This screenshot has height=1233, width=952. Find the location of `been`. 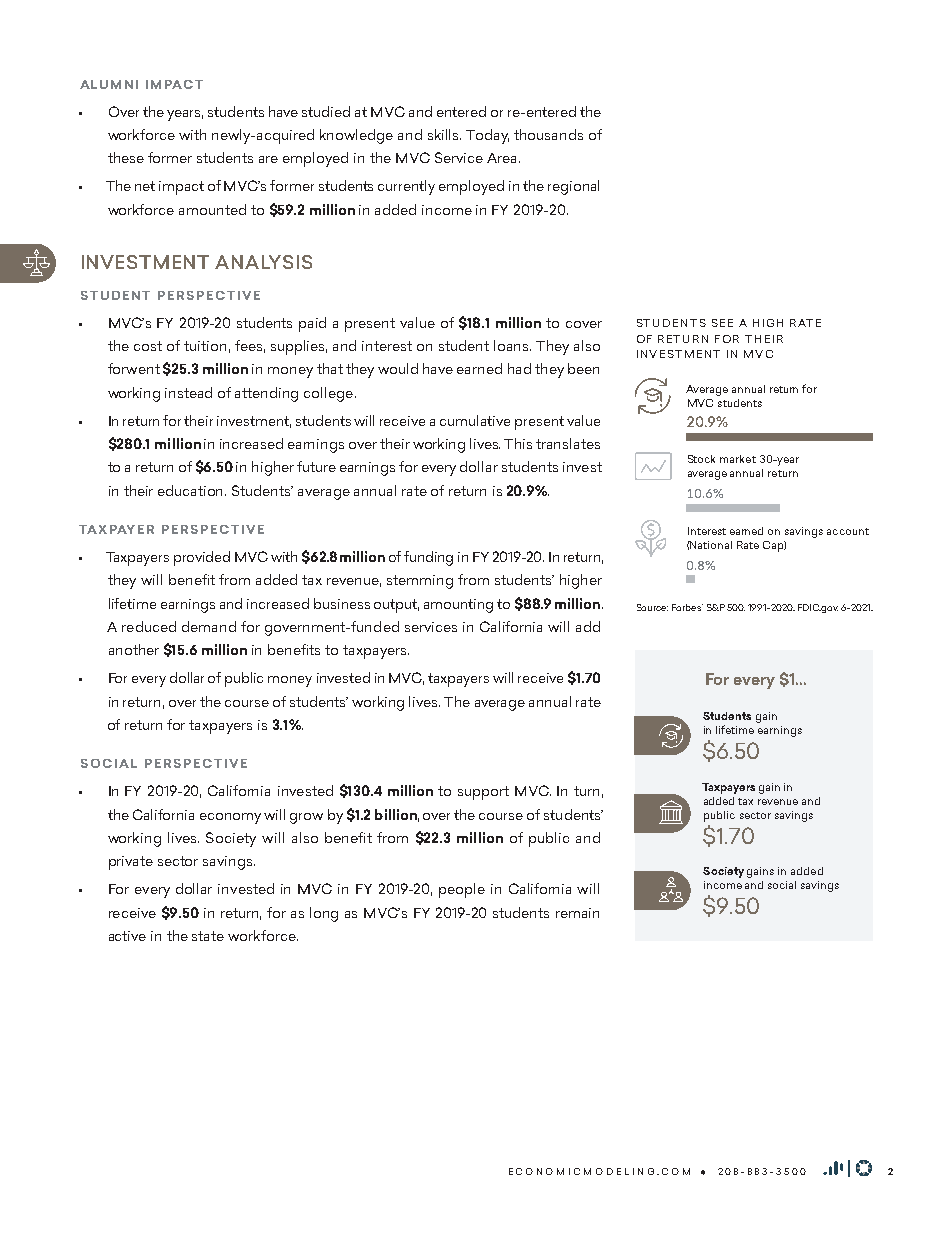

been is located at coordinates (583, 368).
